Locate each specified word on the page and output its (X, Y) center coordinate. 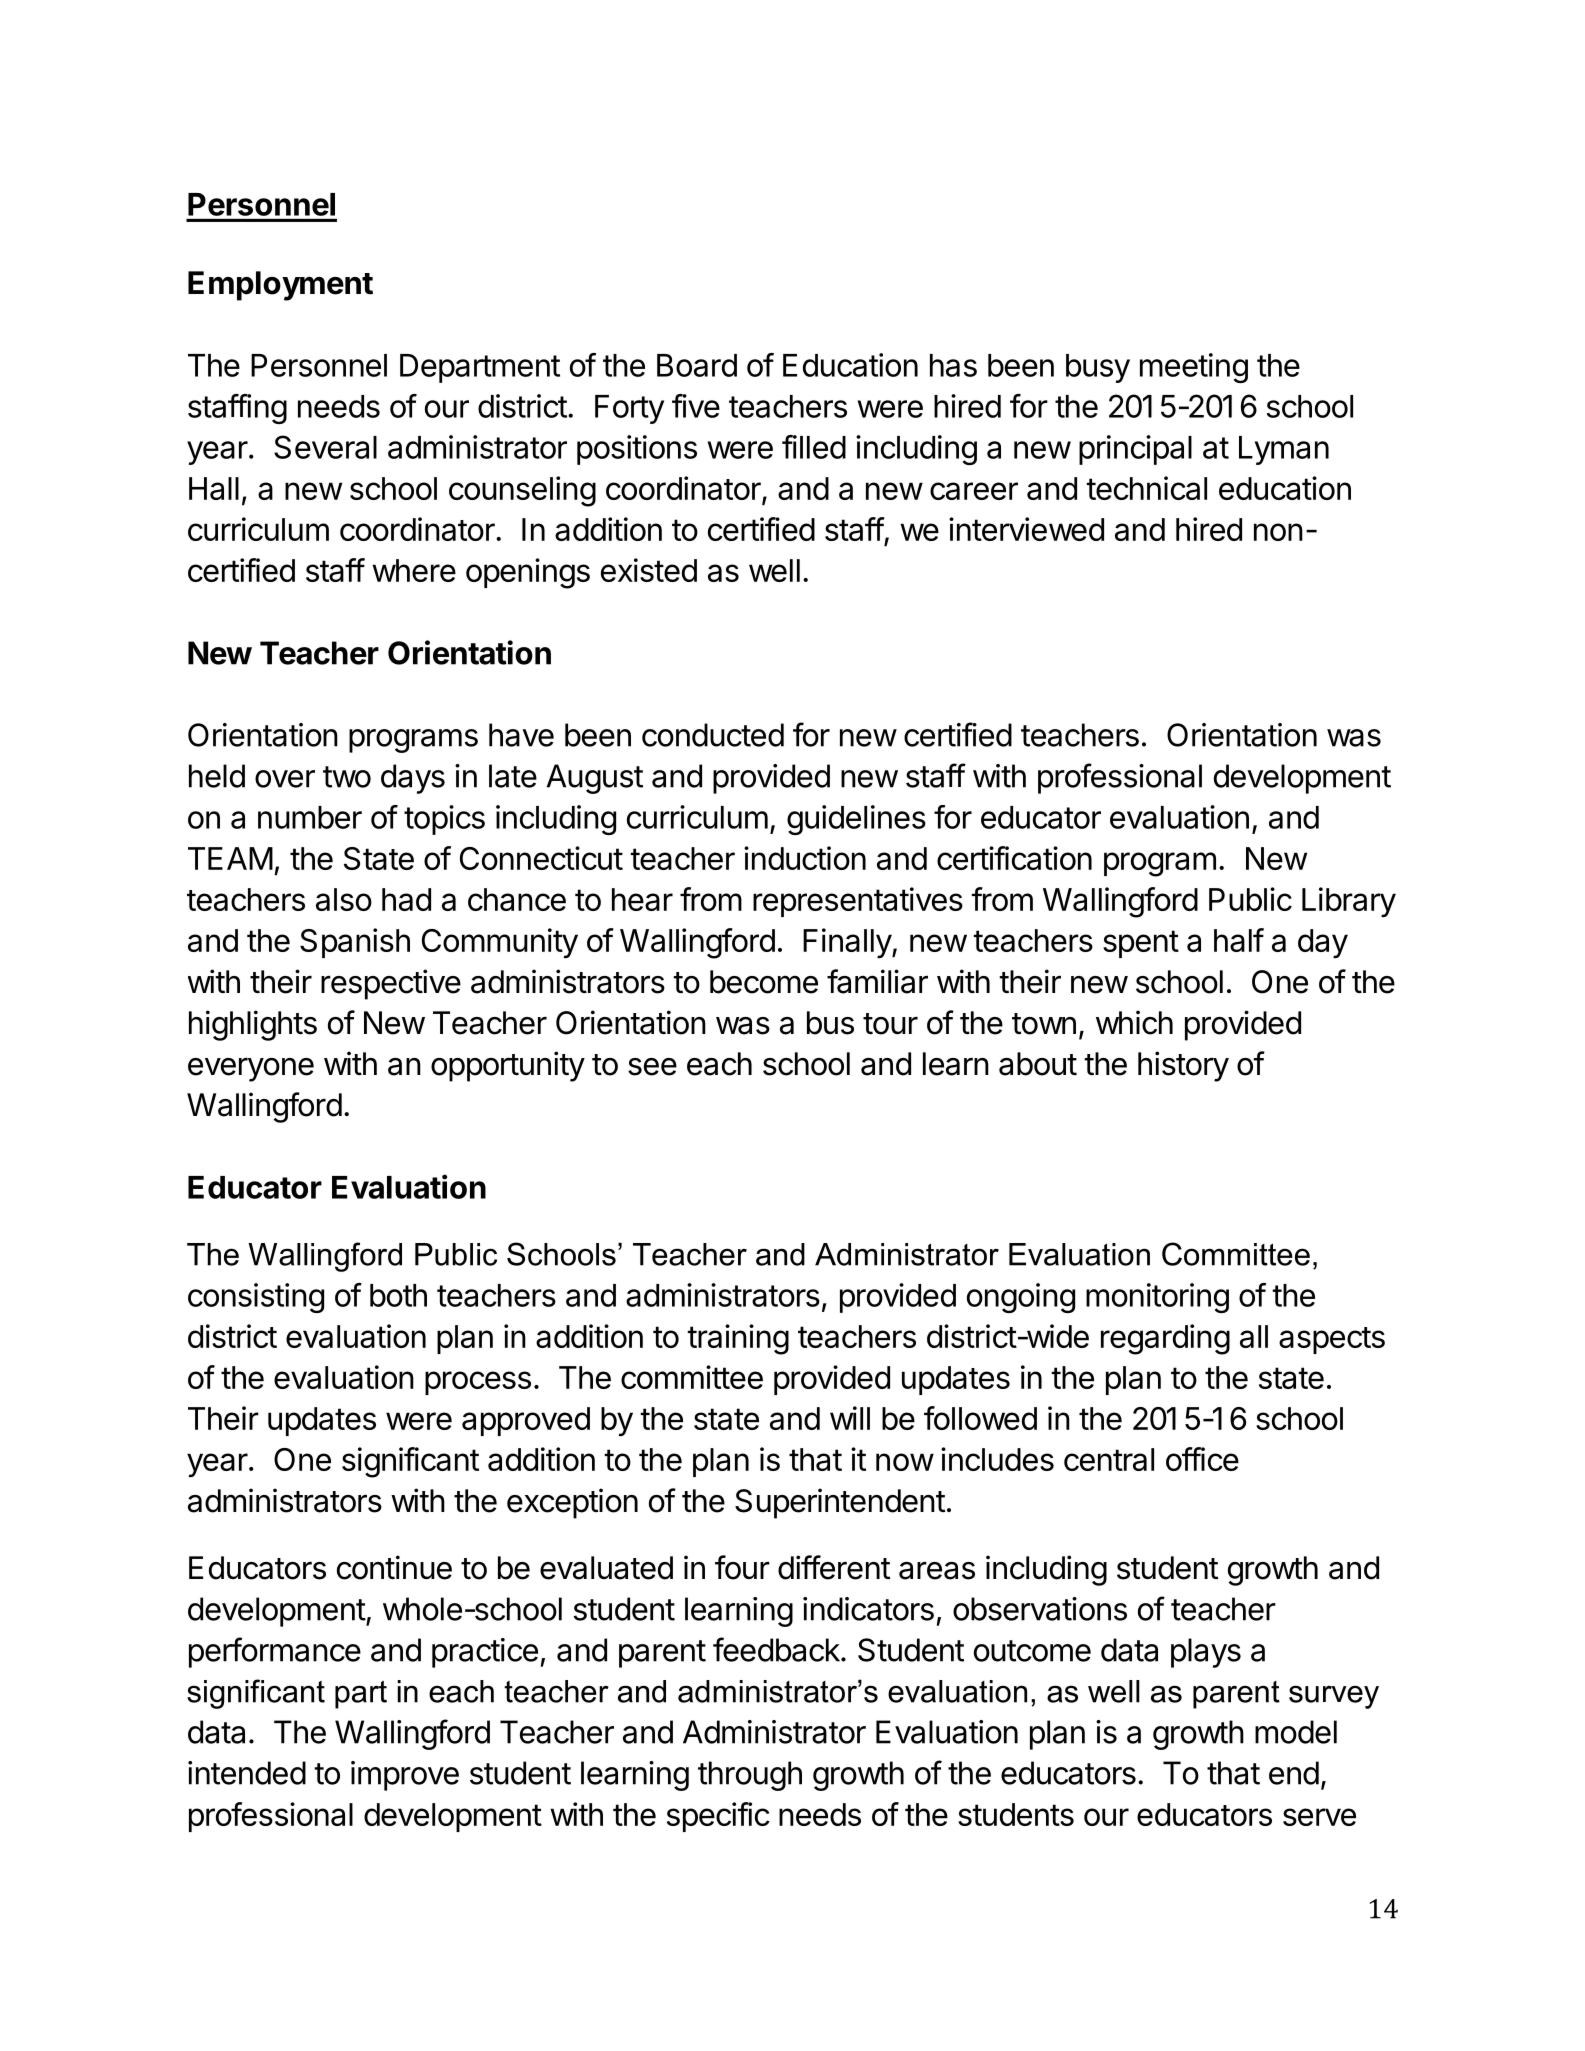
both (398, 1295)
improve (405, 1776)
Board (697, 365)
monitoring (1157, 1298)
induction (805, 858)
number (310, 817)
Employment (280, 286)
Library (1349, 902)
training (738, 1339)
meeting (1194, 368)
